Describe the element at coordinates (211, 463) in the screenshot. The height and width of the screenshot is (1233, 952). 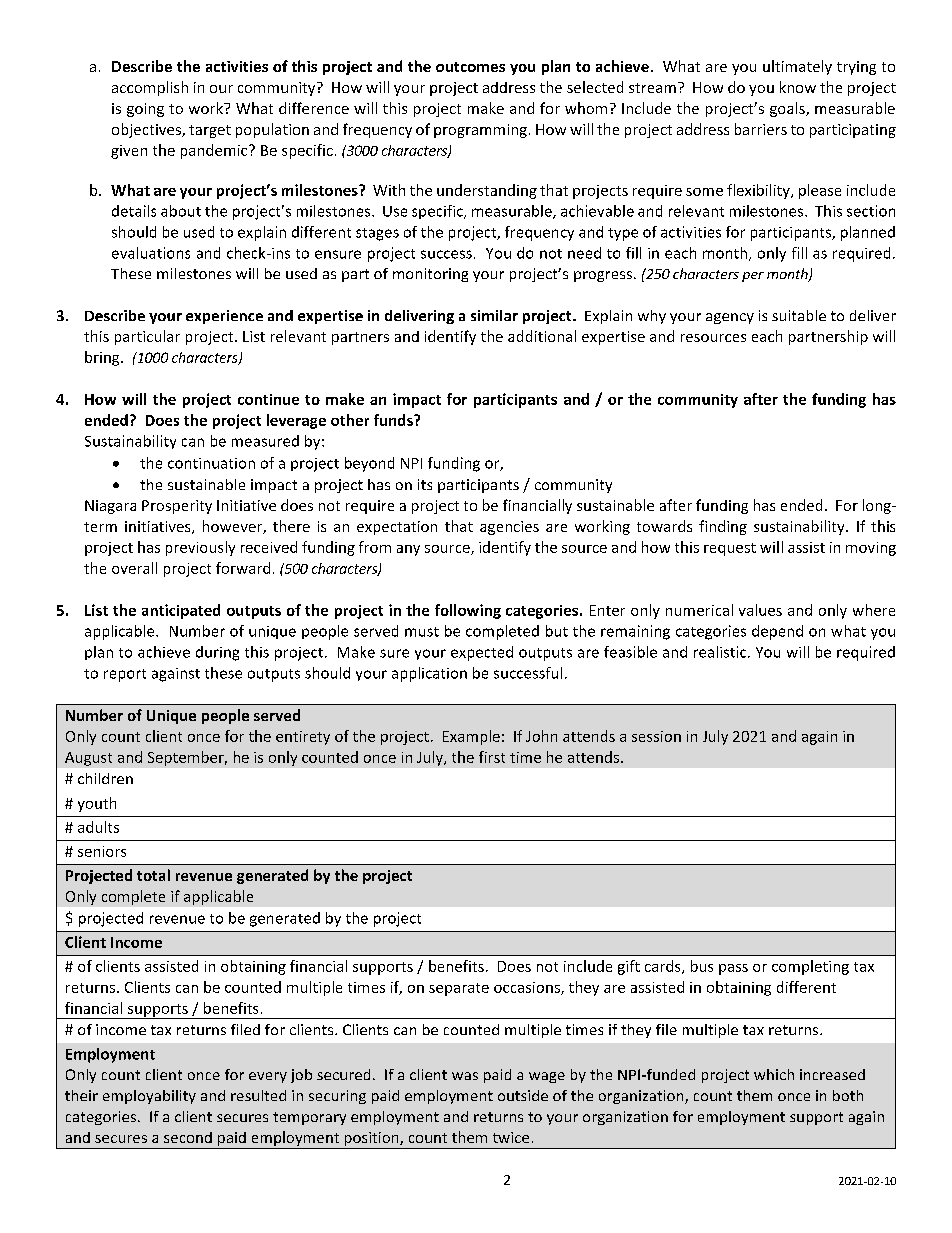
I see `continuation` at that location.
